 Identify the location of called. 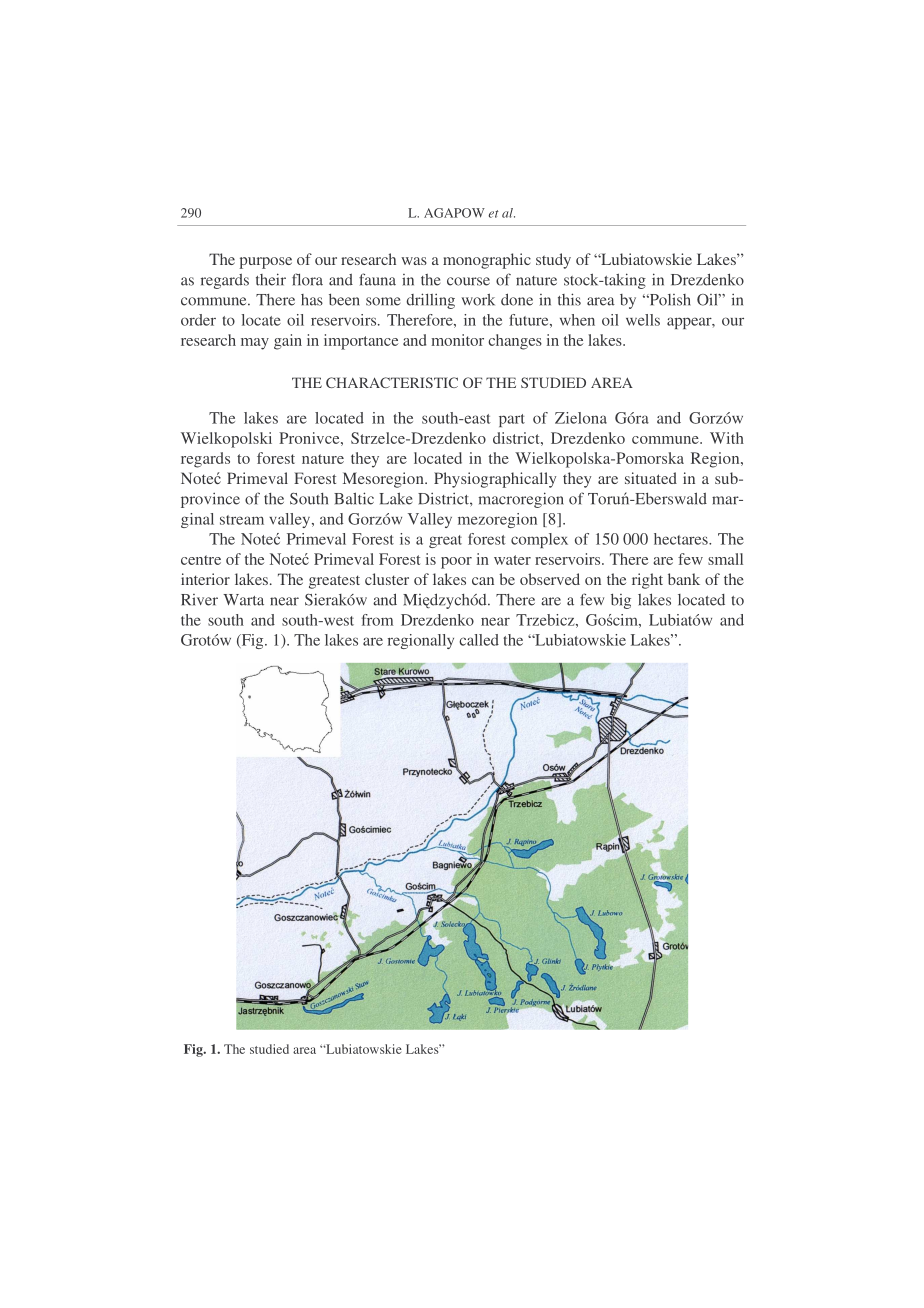
(479, 640).
